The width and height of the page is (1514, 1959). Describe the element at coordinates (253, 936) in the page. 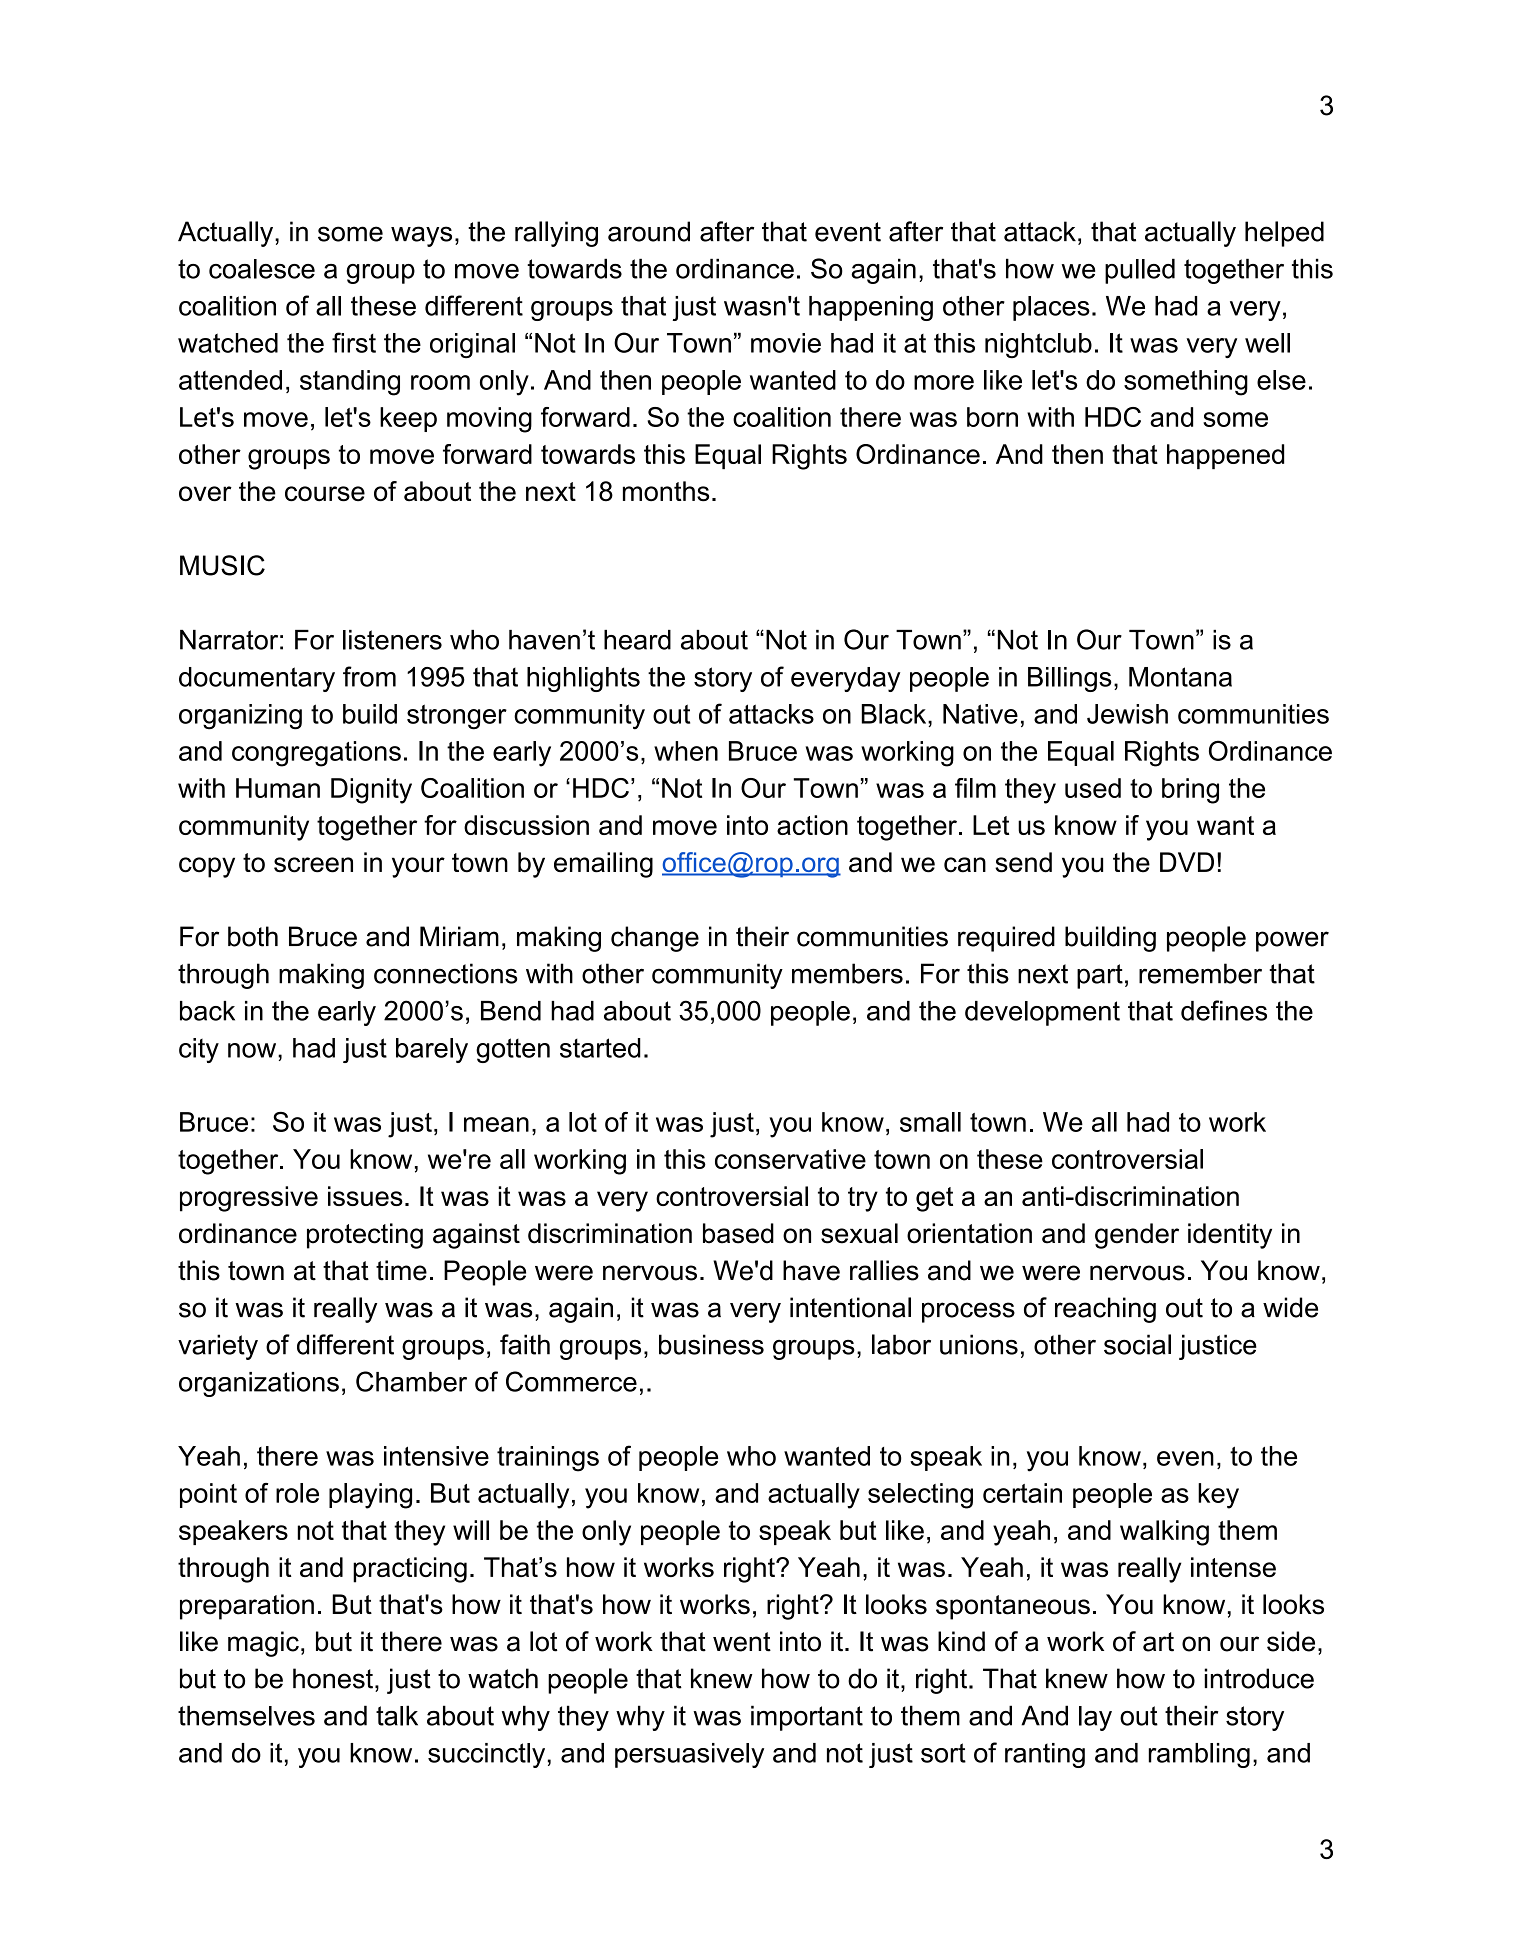

I see `both` at that location.
